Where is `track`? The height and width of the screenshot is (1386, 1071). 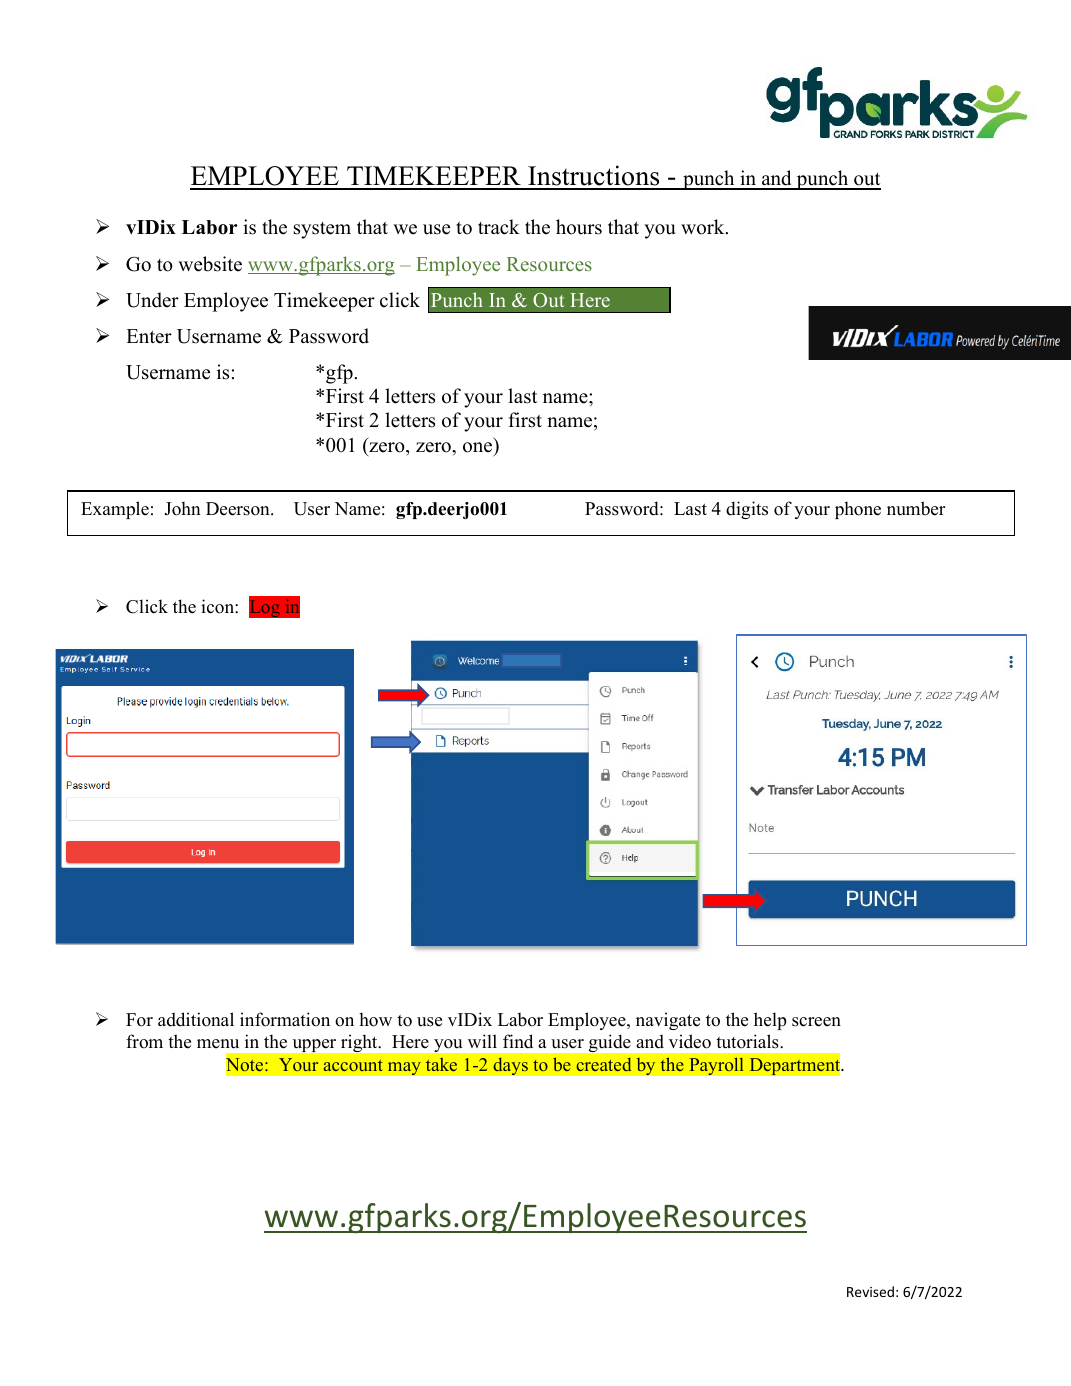
track is located at coordinates (499, 227).
